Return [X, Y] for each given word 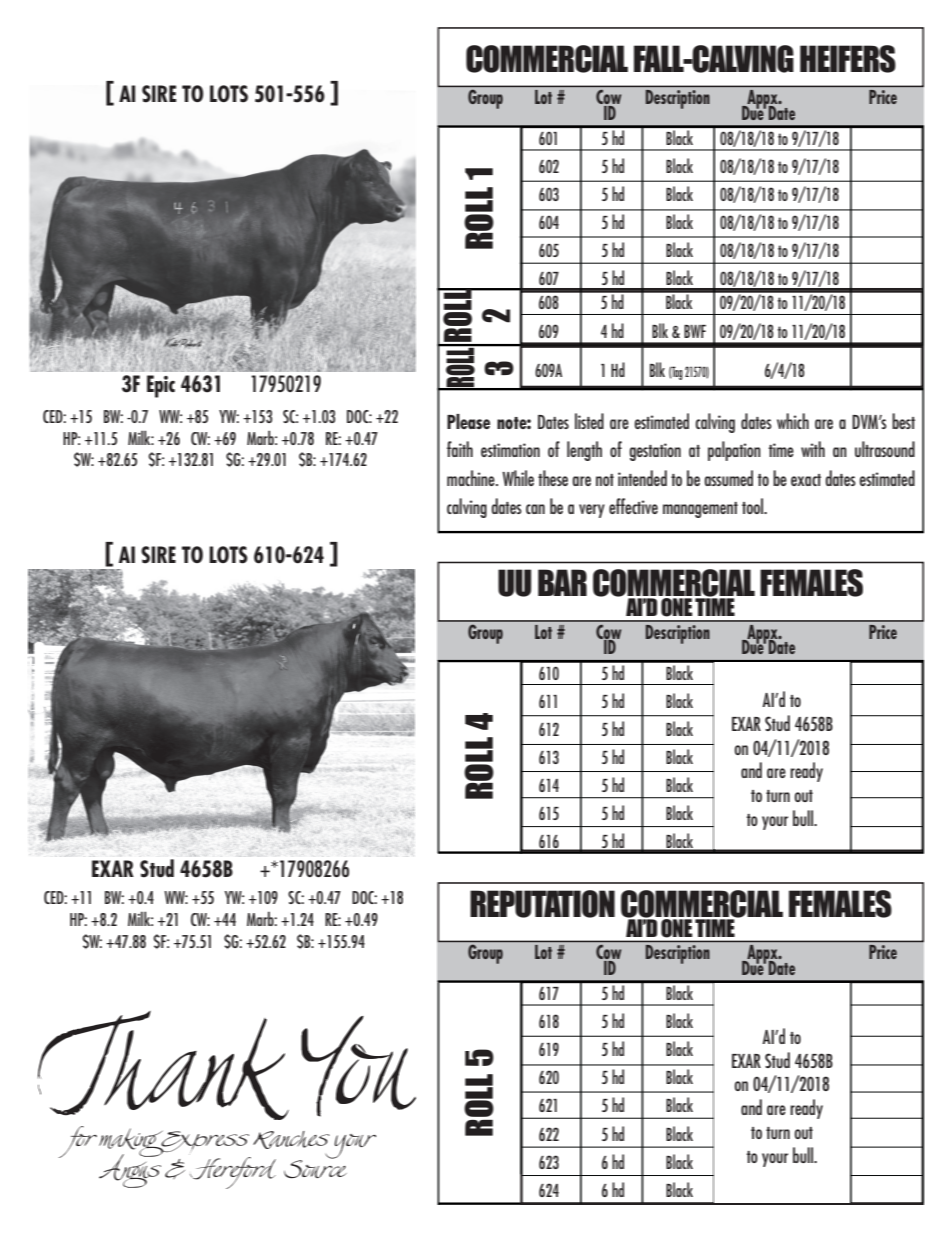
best [903, 421]
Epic [161, 386]
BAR [562, 582]
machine [472, 478]
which [793, 421]
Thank [163, 1065]
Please [468, 421]
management [700, 510]
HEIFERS [848, 59]
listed [589, 421]
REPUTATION [542, 904]
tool [753, 506]
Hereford [233, 1173]
